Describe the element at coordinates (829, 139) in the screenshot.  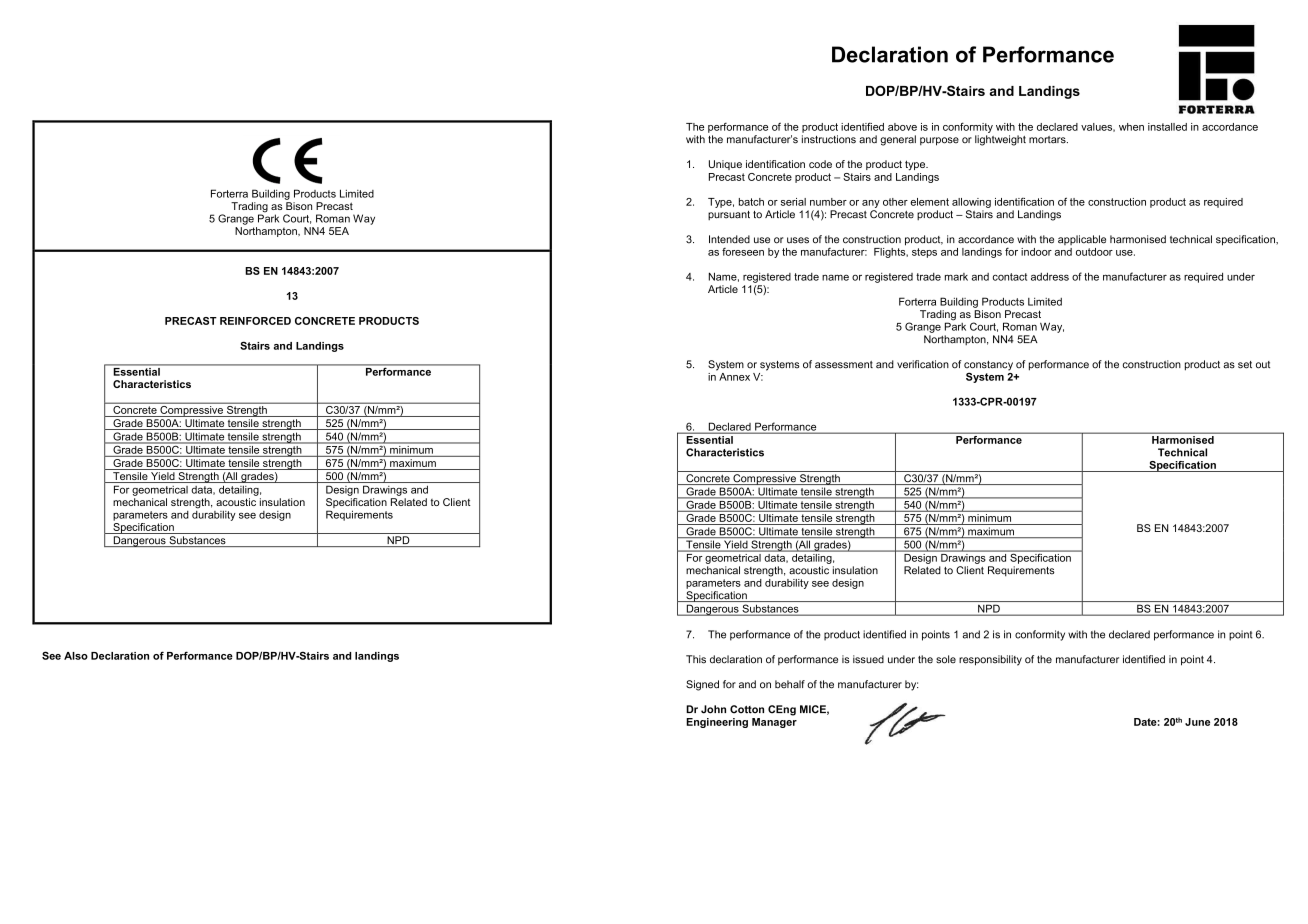
I see `instructions` at that location.
